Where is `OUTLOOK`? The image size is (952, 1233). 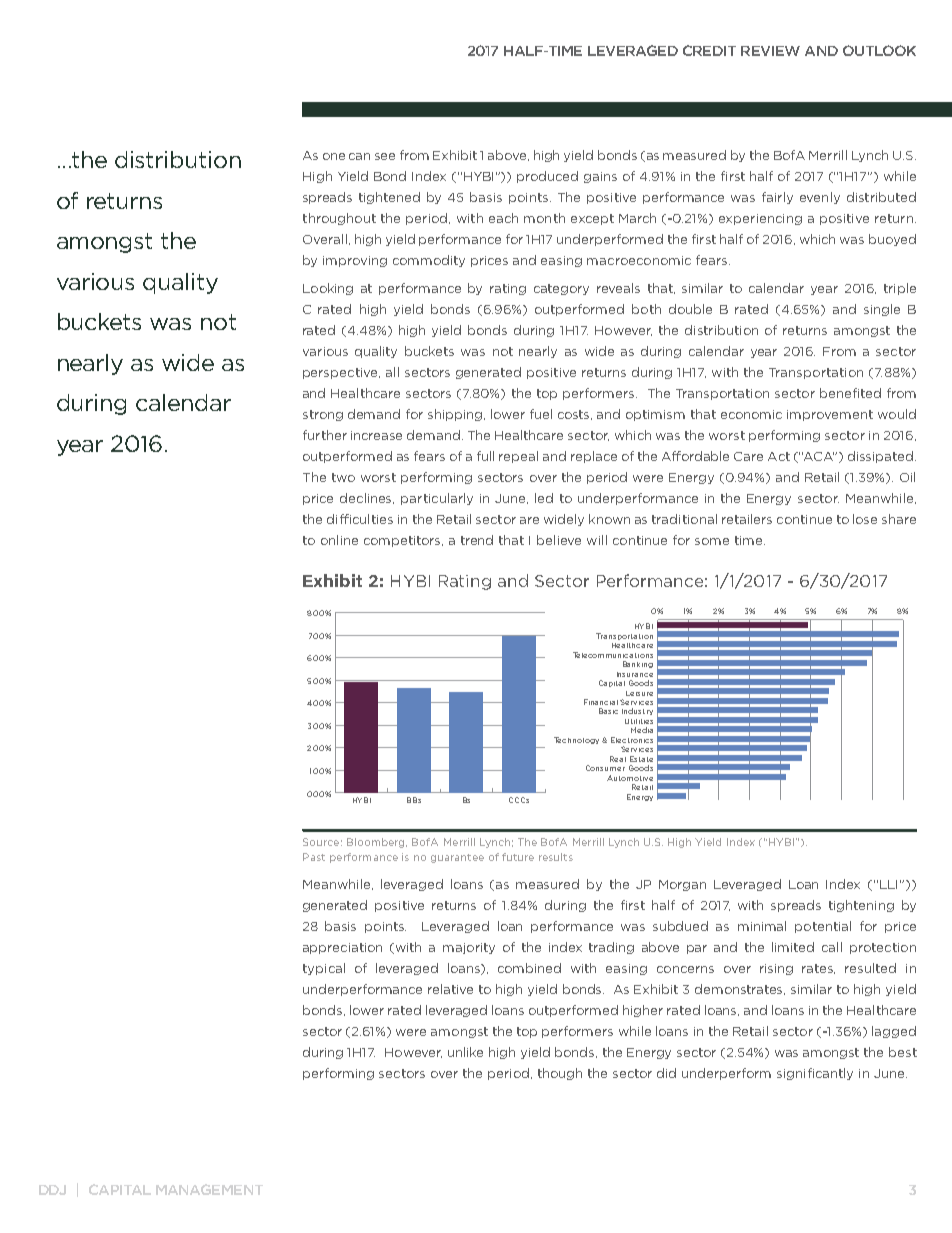 OUTLOOK is located at coordinates (879, 50).
